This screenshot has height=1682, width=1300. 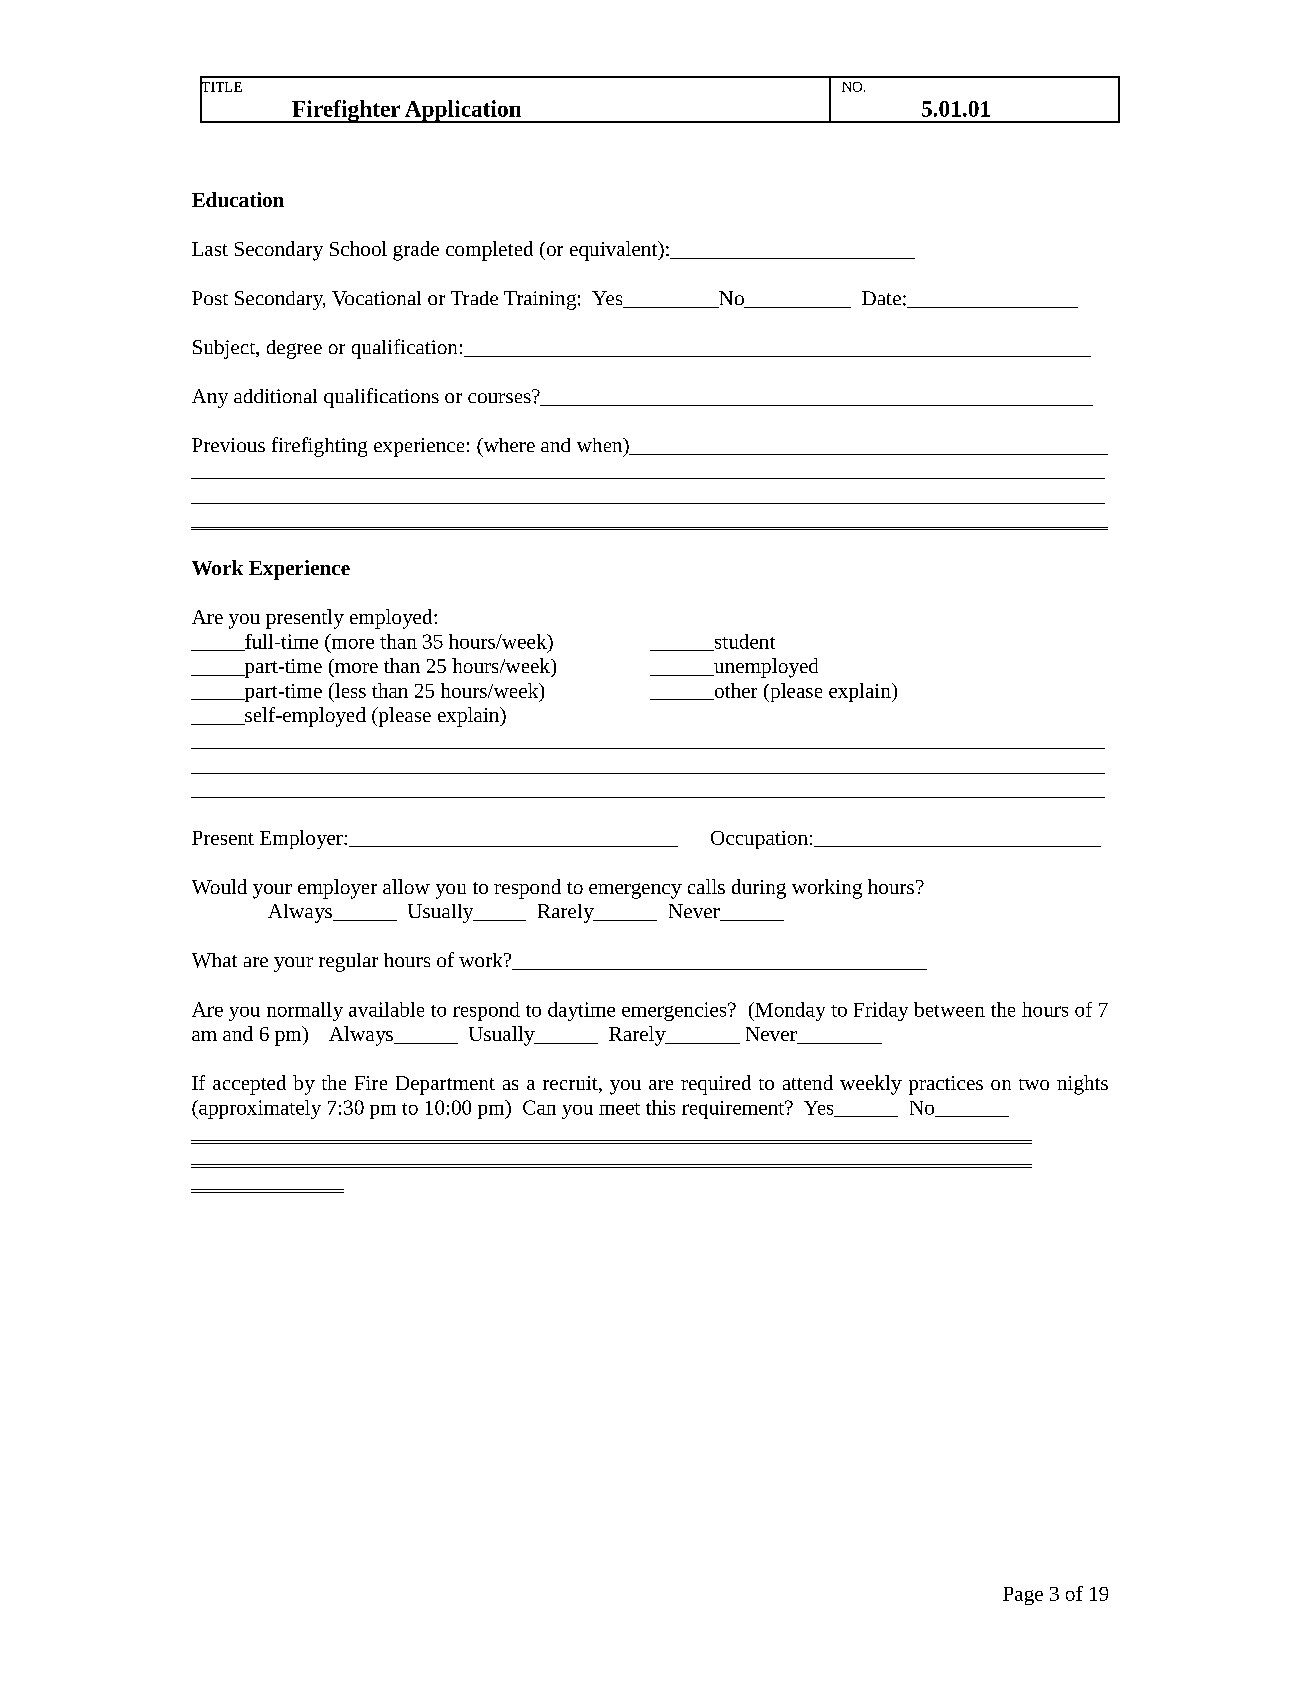 What do you see at coordinates (238, 199) in the screenshot?
I see `Education` at bounding box center [238, 199].
